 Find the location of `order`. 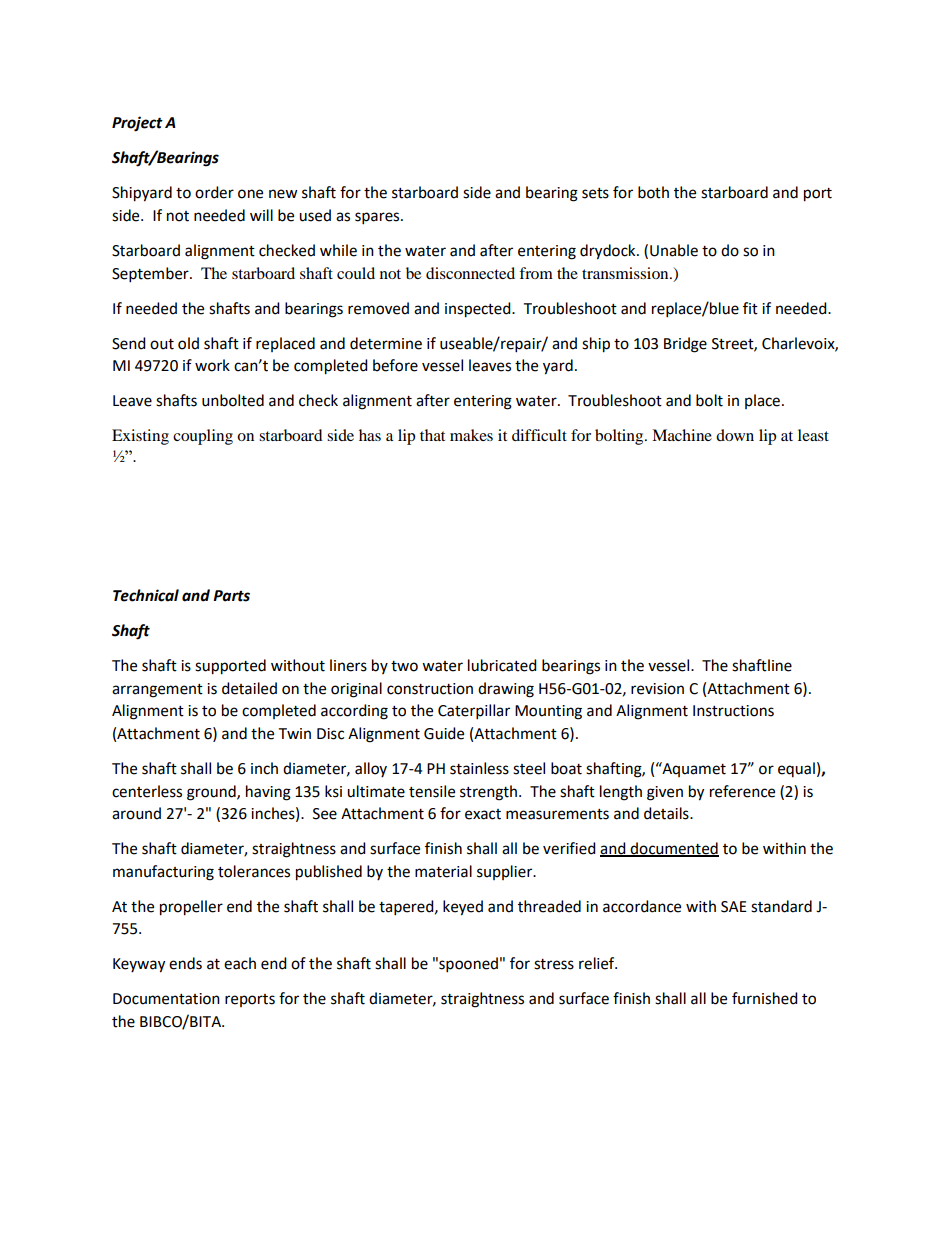

order is located at coordinates (214, 192).
